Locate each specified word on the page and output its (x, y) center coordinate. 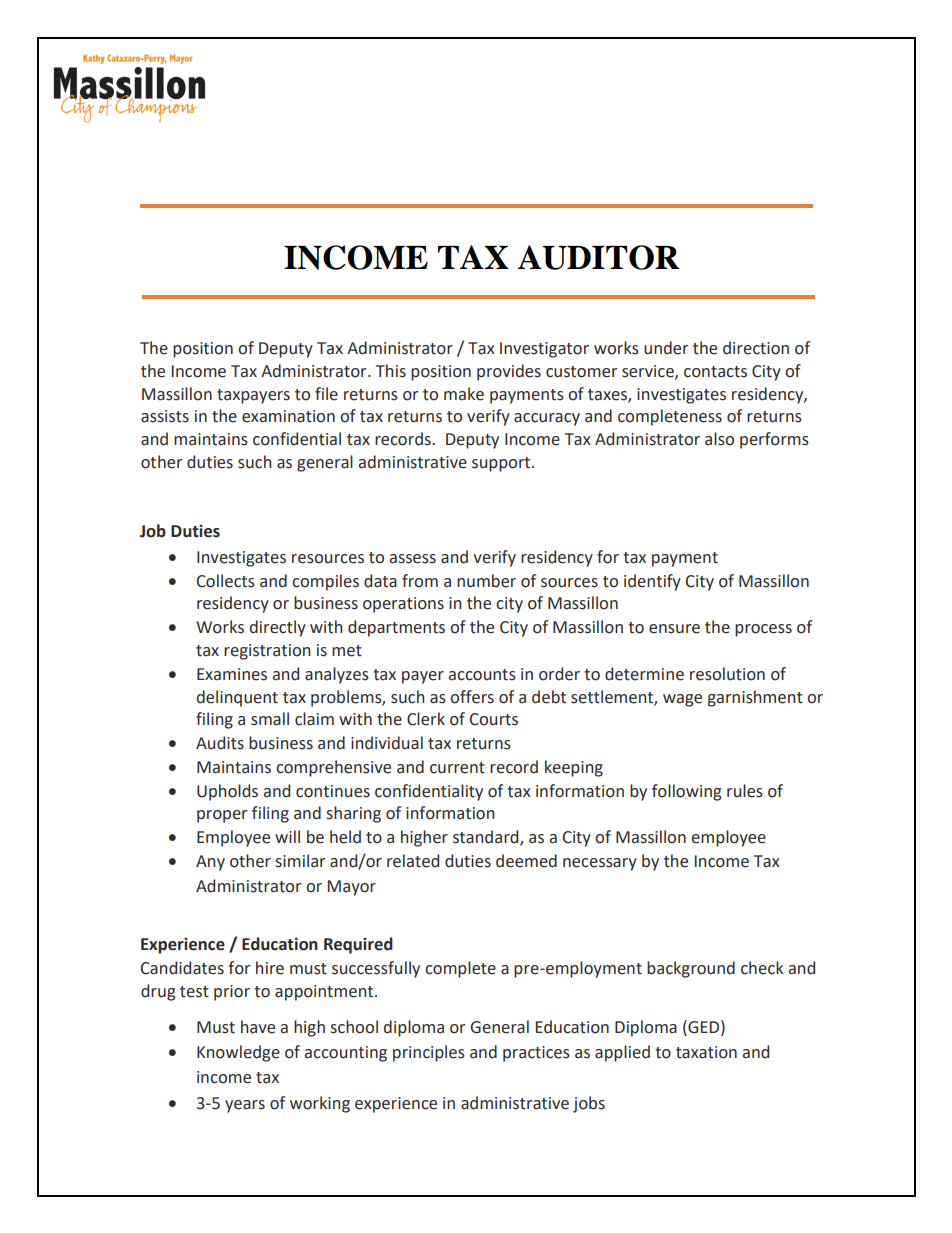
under (666, 348)
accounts (482, 675)
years (245, 1106)
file (326, 394)
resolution (727, 674)
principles (429, 1053)
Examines (232, 674)
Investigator (544, 350)
